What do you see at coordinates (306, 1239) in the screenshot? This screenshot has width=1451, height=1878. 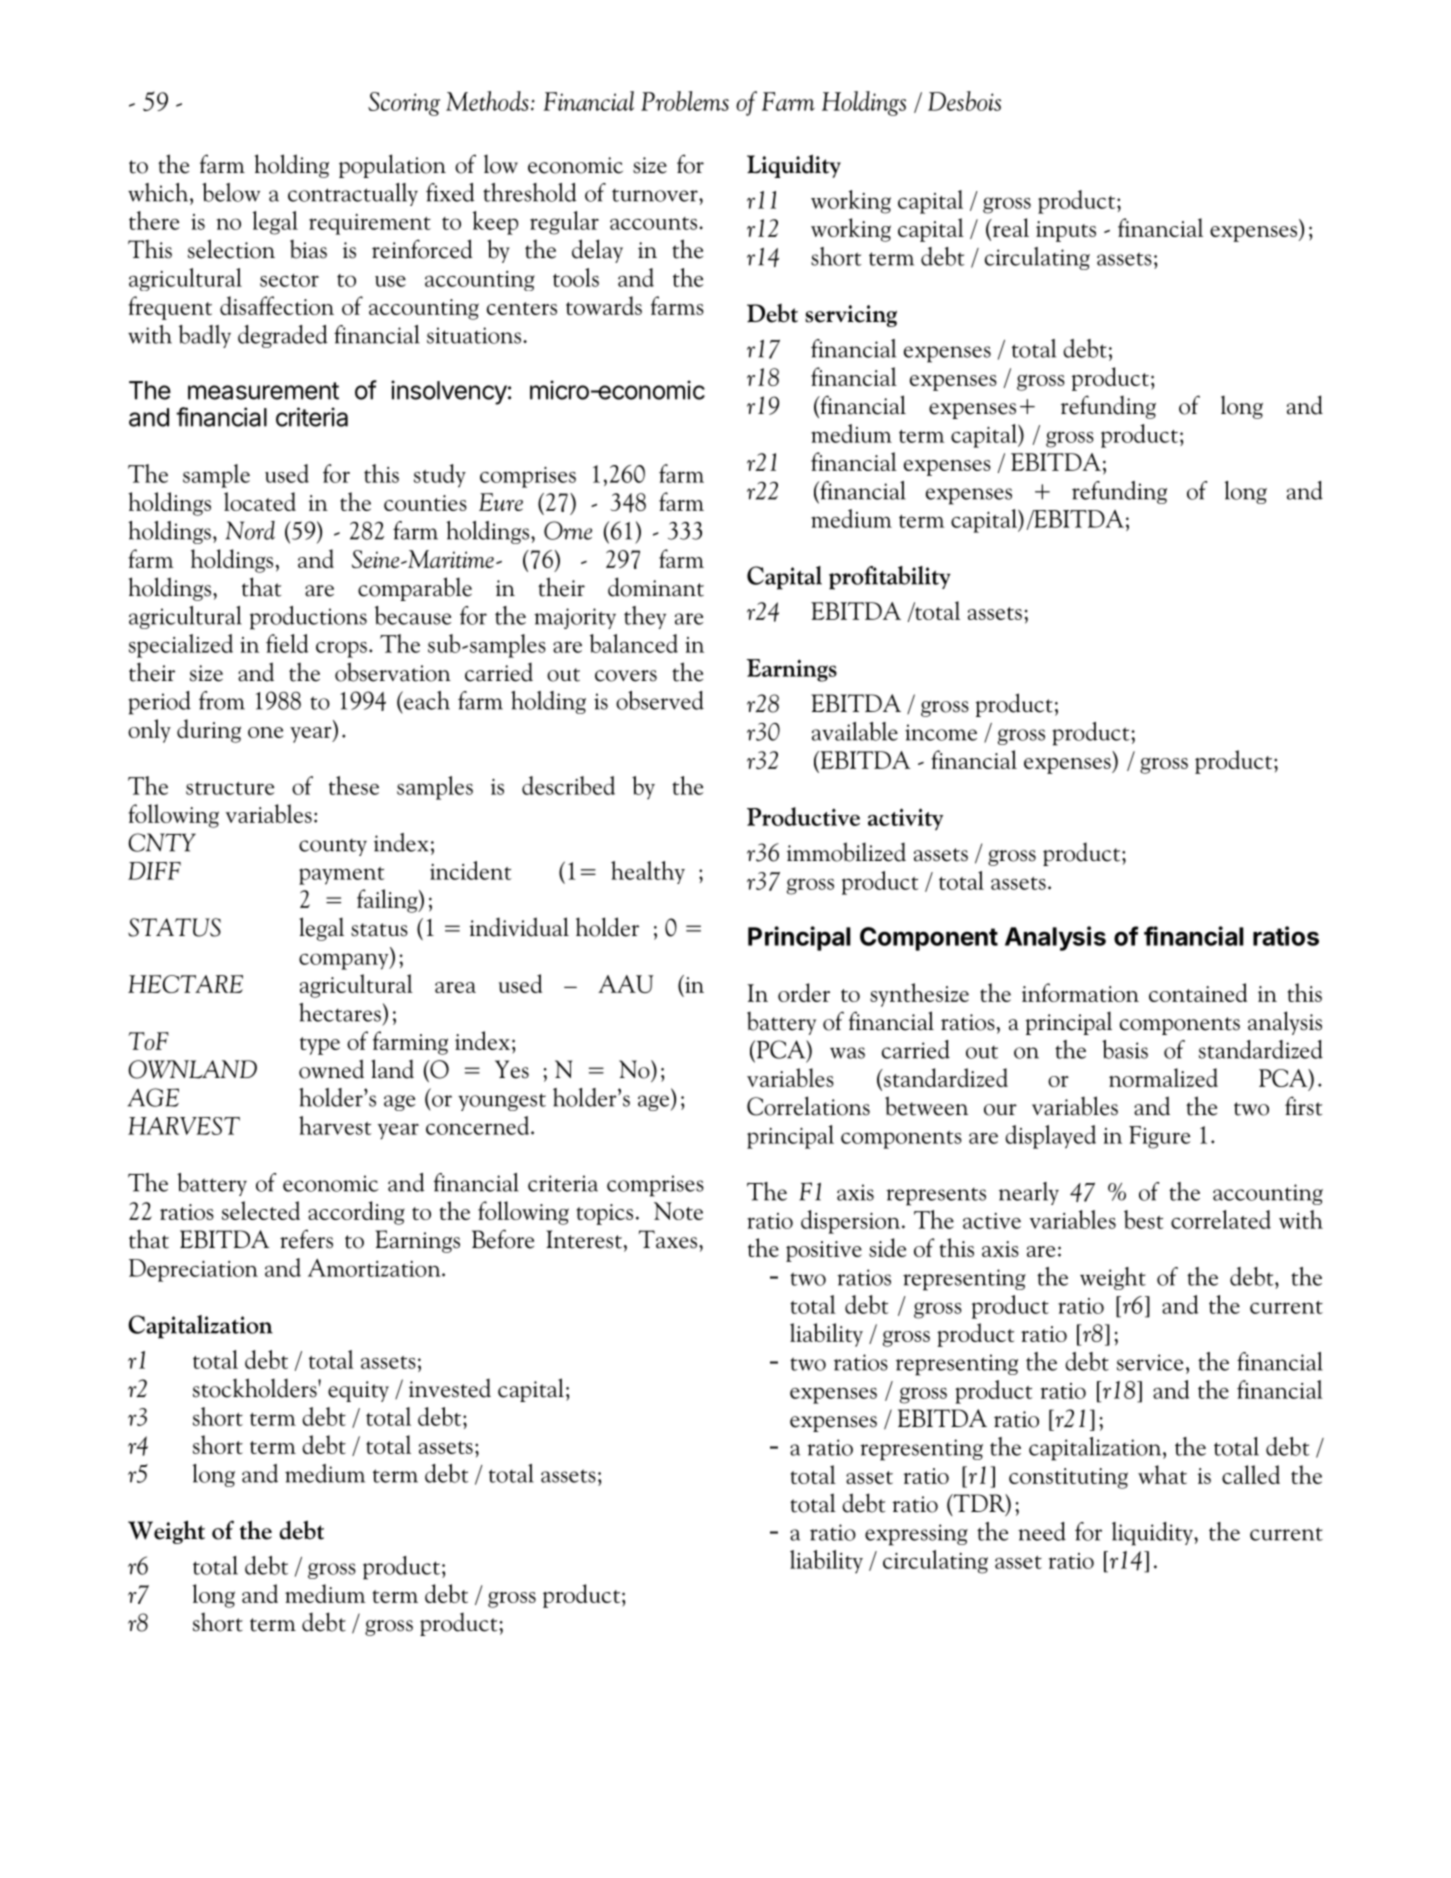 I see `refers` at bounding box center [306, 1239].
